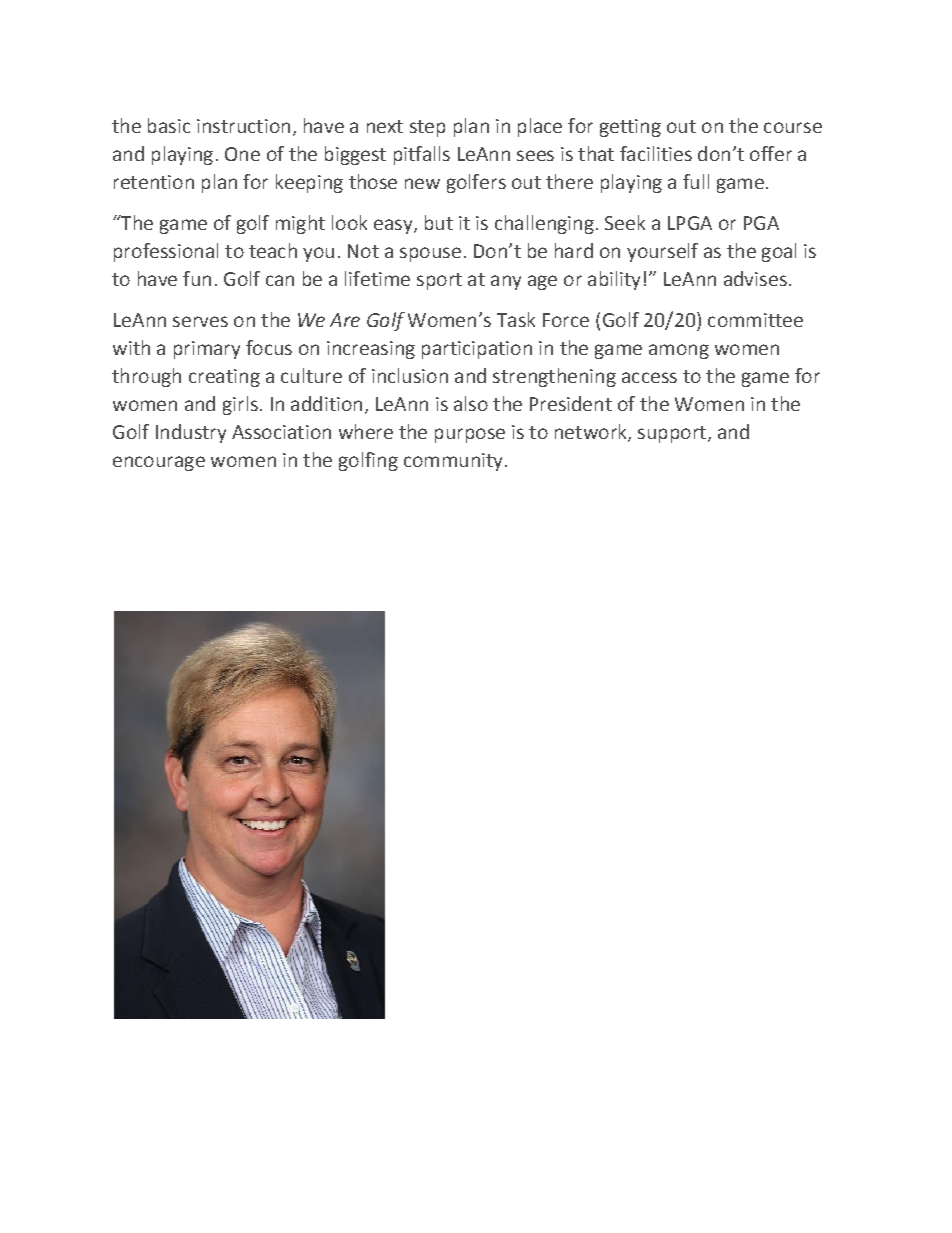 The image size is (952, 1233). I want to click on encourage, so click(159, 463).
